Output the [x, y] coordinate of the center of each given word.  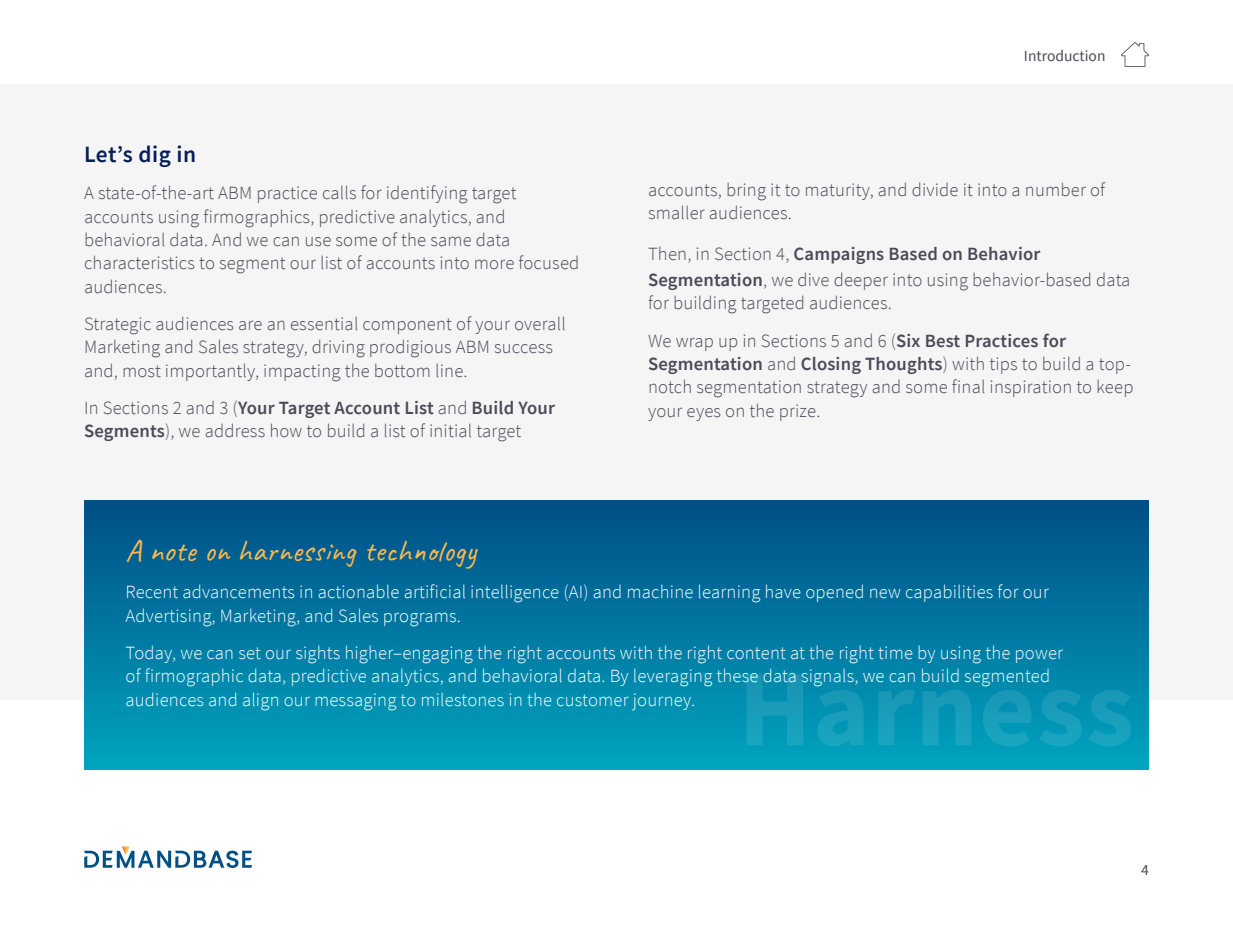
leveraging [673, 678]
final [968, 386]
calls [339, 192]
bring [746, 192]
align [260, 702]
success [524, 349]
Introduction [1065, 55]
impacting [302, 373]
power [1039, 656]
